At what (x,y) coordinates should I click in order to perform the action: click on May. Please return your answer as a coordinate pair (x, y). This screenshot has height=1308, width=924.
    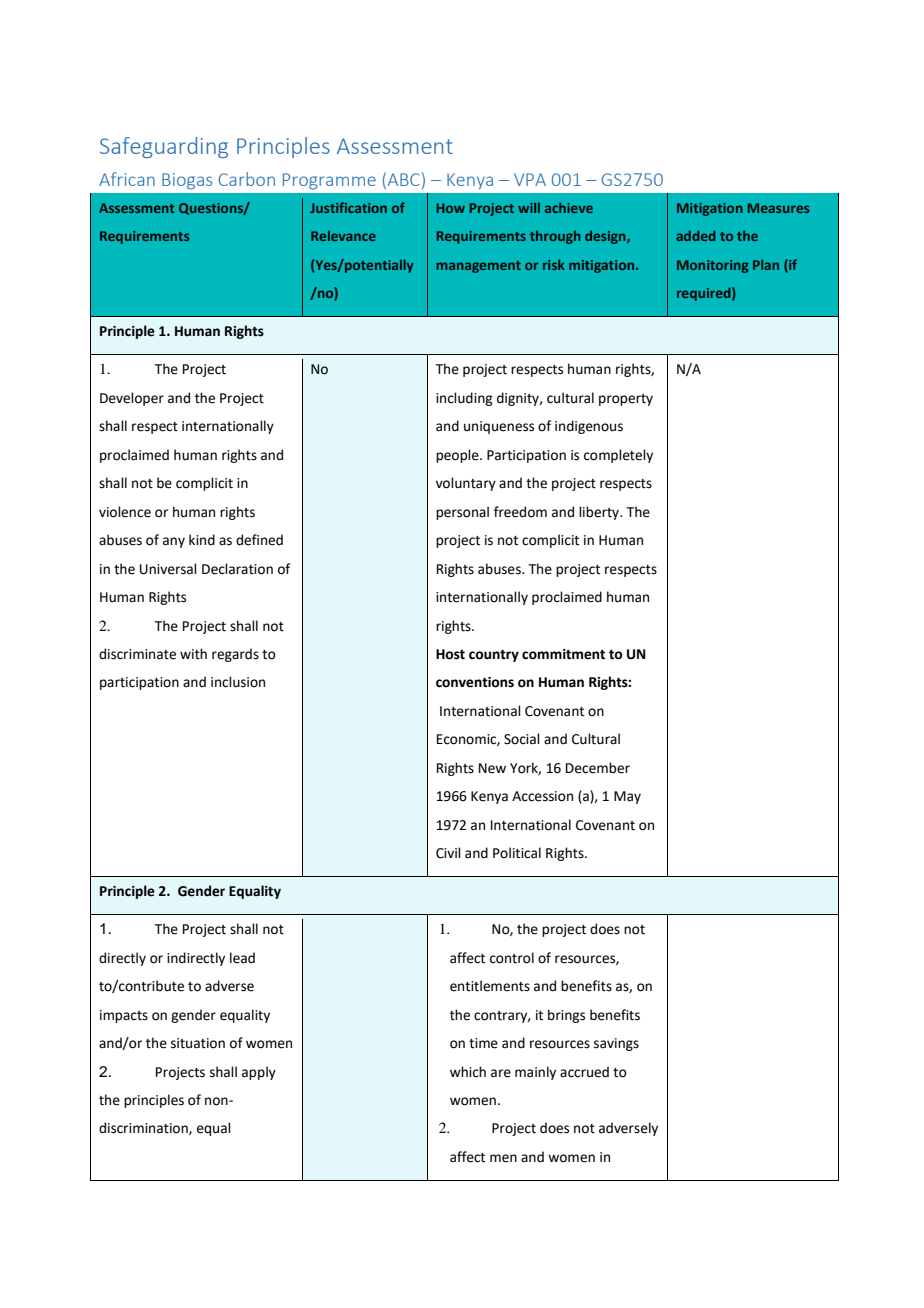
    Looking at the image, I should click on (627, 797).
